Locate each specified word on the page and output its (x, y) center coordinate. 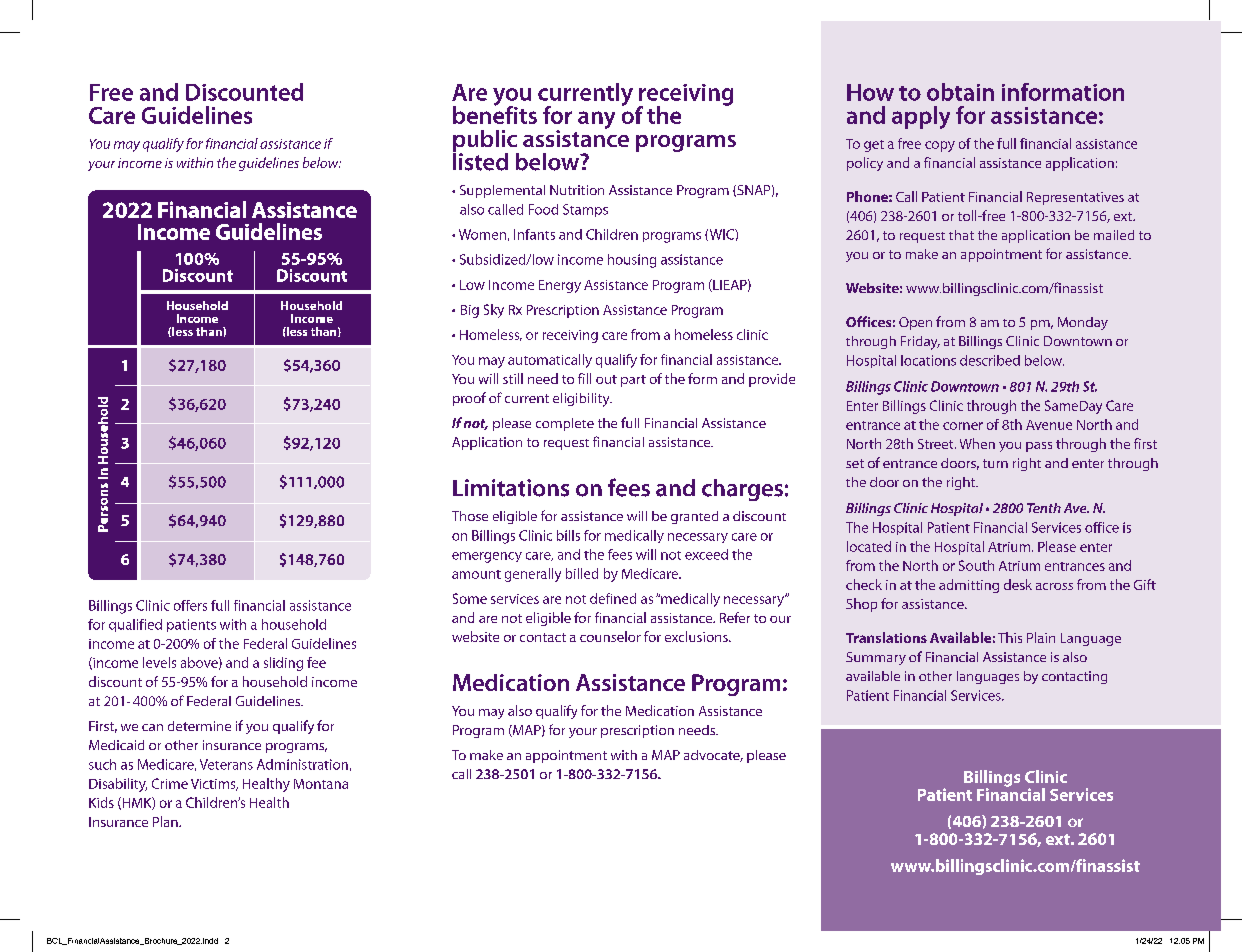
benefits (495, 114)
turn (995, 463)
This (1010, 637)
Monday (1083, 323)
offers (190, 605)
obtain (960, 92)
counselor (610, 636)
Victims (214, 785)
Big (470, 311)
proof (469, 399)
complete (565, 424)
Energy (560, 286)
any (596, 120)
